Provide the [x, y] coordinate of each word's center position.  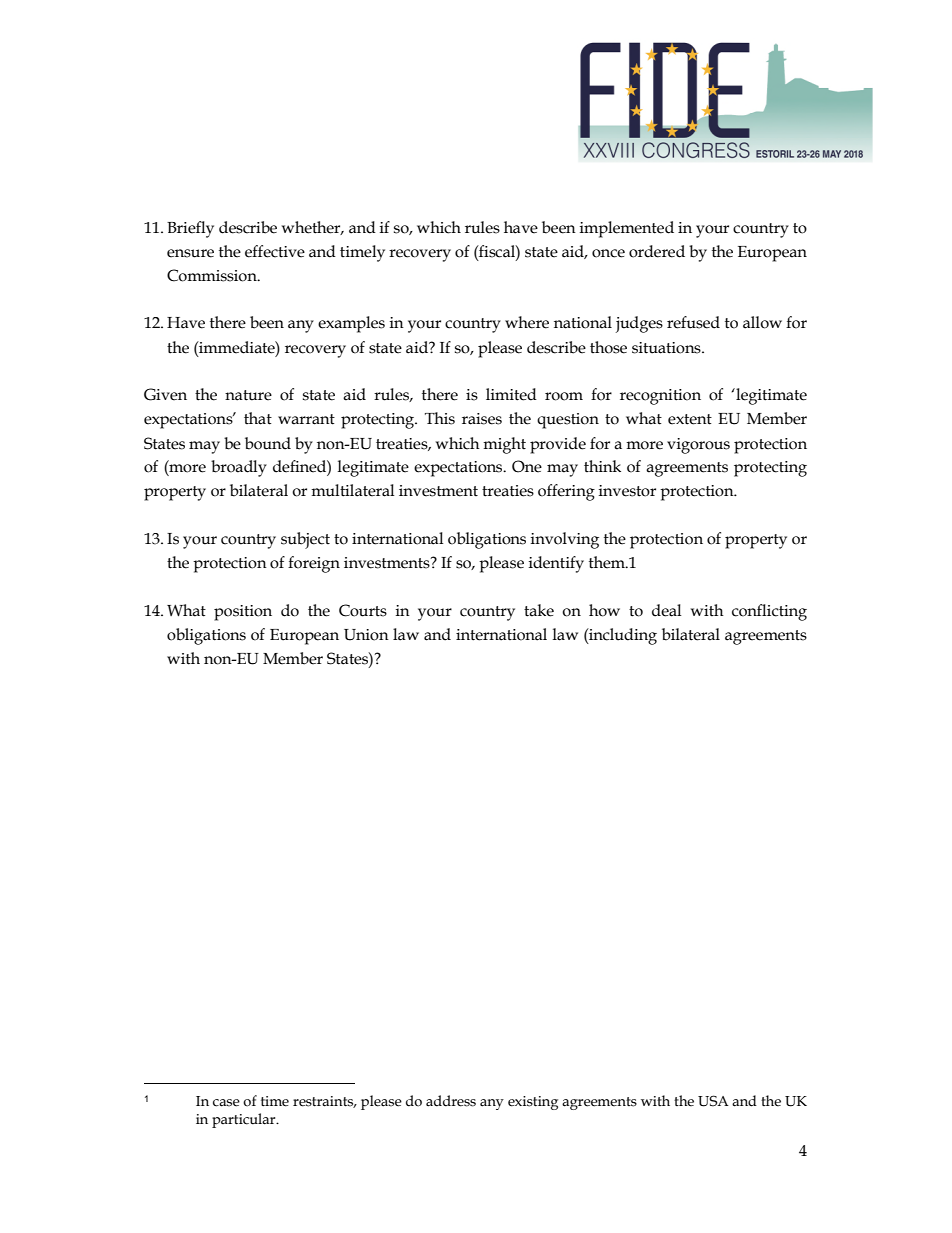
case [226, 1103]
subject [305, 540]
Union [366, 635]
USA [713, 1101]
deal [667, 610]
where [527, 322]
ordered [657, 251]
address [451, 1101]
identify [556, 564]
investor [627, 491]
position [243, 613]
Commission [213, 275]
